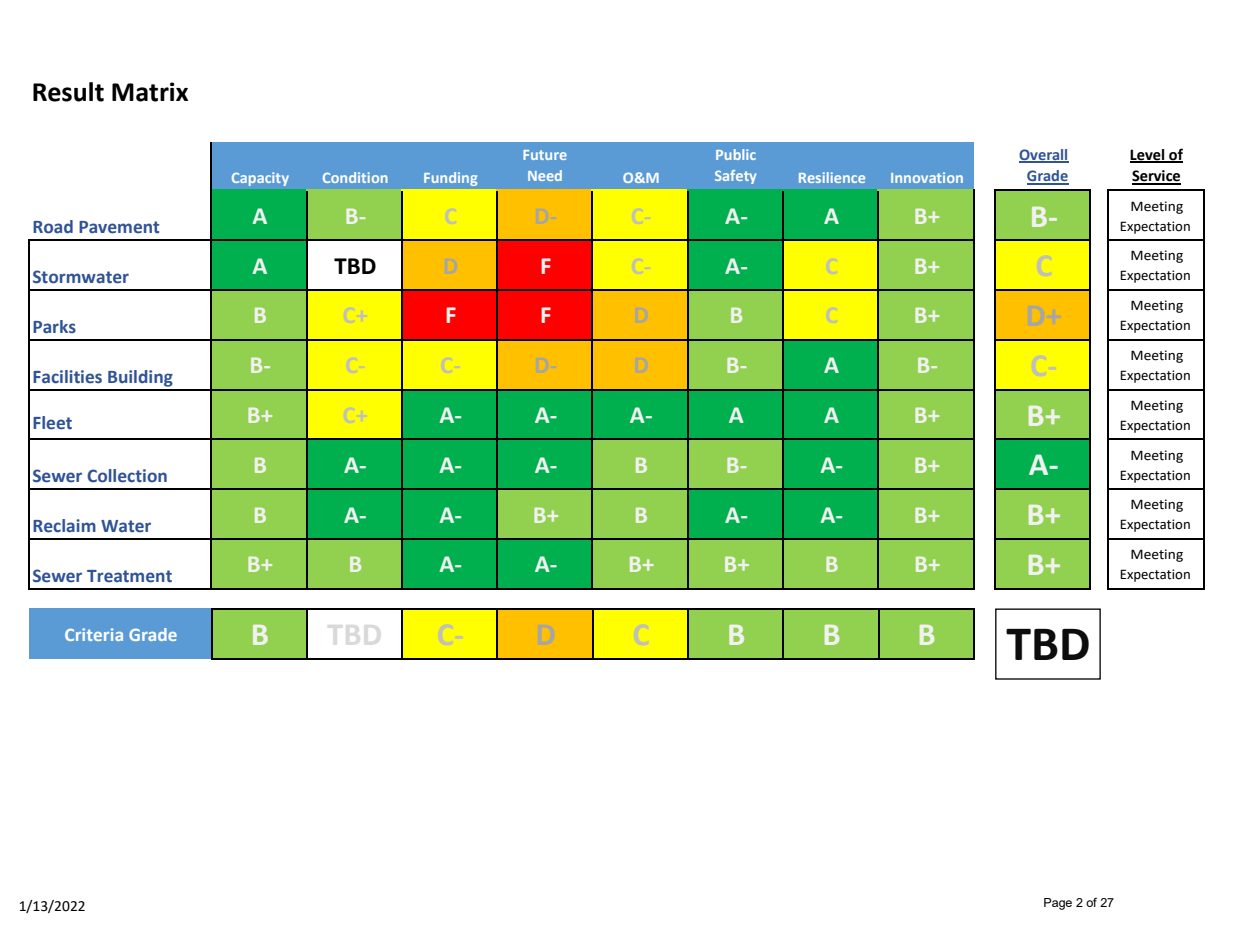 This page has width=1233, height=952. I want to click on Criteria, so click(94, 634).
